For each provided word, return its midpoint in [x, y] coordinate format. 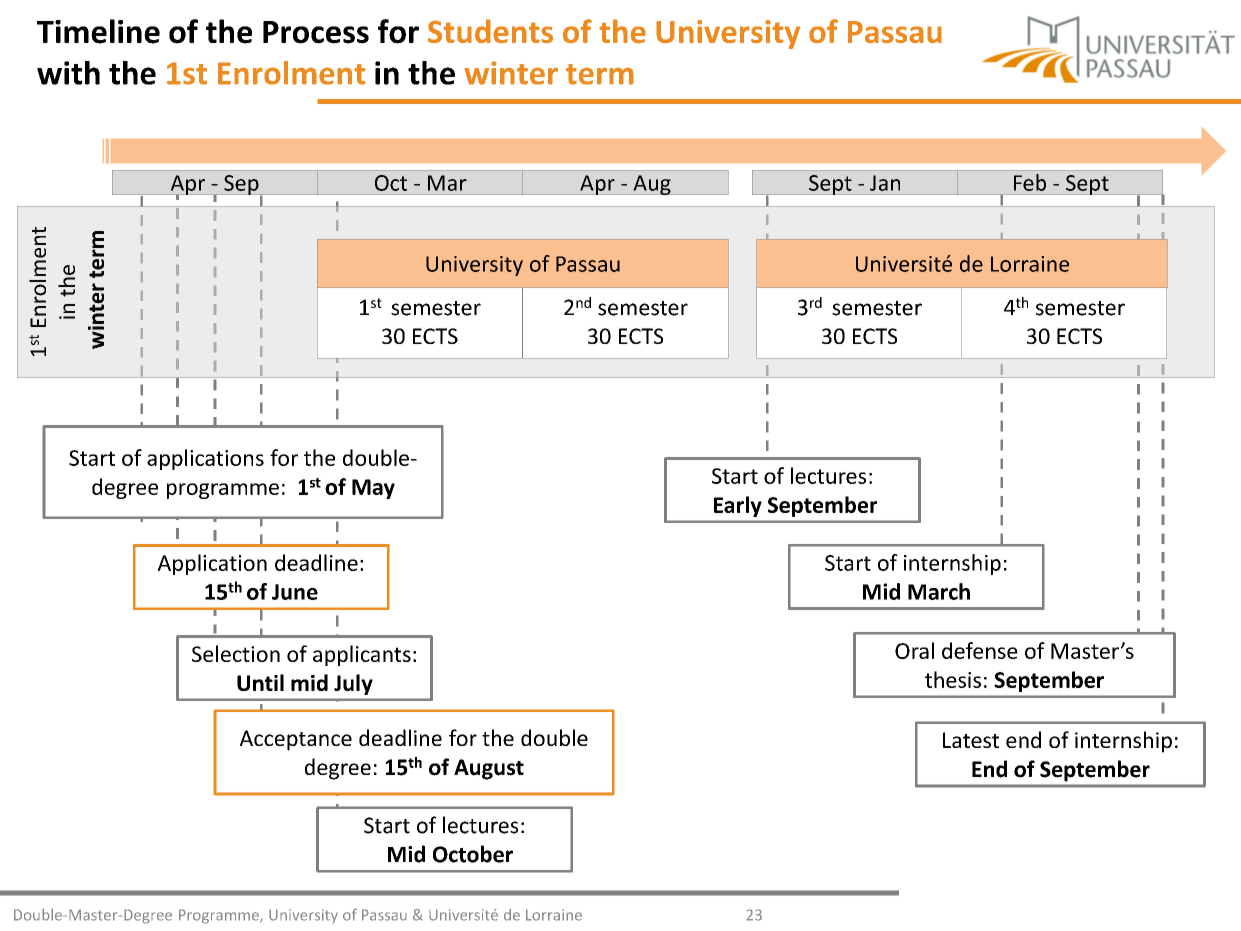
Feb [1030, 182]
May [373, 489]
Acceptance [296, 740]
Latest [971, 740]
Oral [914, 650]
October [473, 854]
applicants [362, 655]
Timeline [98, 31]
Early [738, 506]
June [295, 592]
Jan [885, 183]
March [939, 591]
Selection [236, 653]
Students [490, 31]
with [68, 73]
